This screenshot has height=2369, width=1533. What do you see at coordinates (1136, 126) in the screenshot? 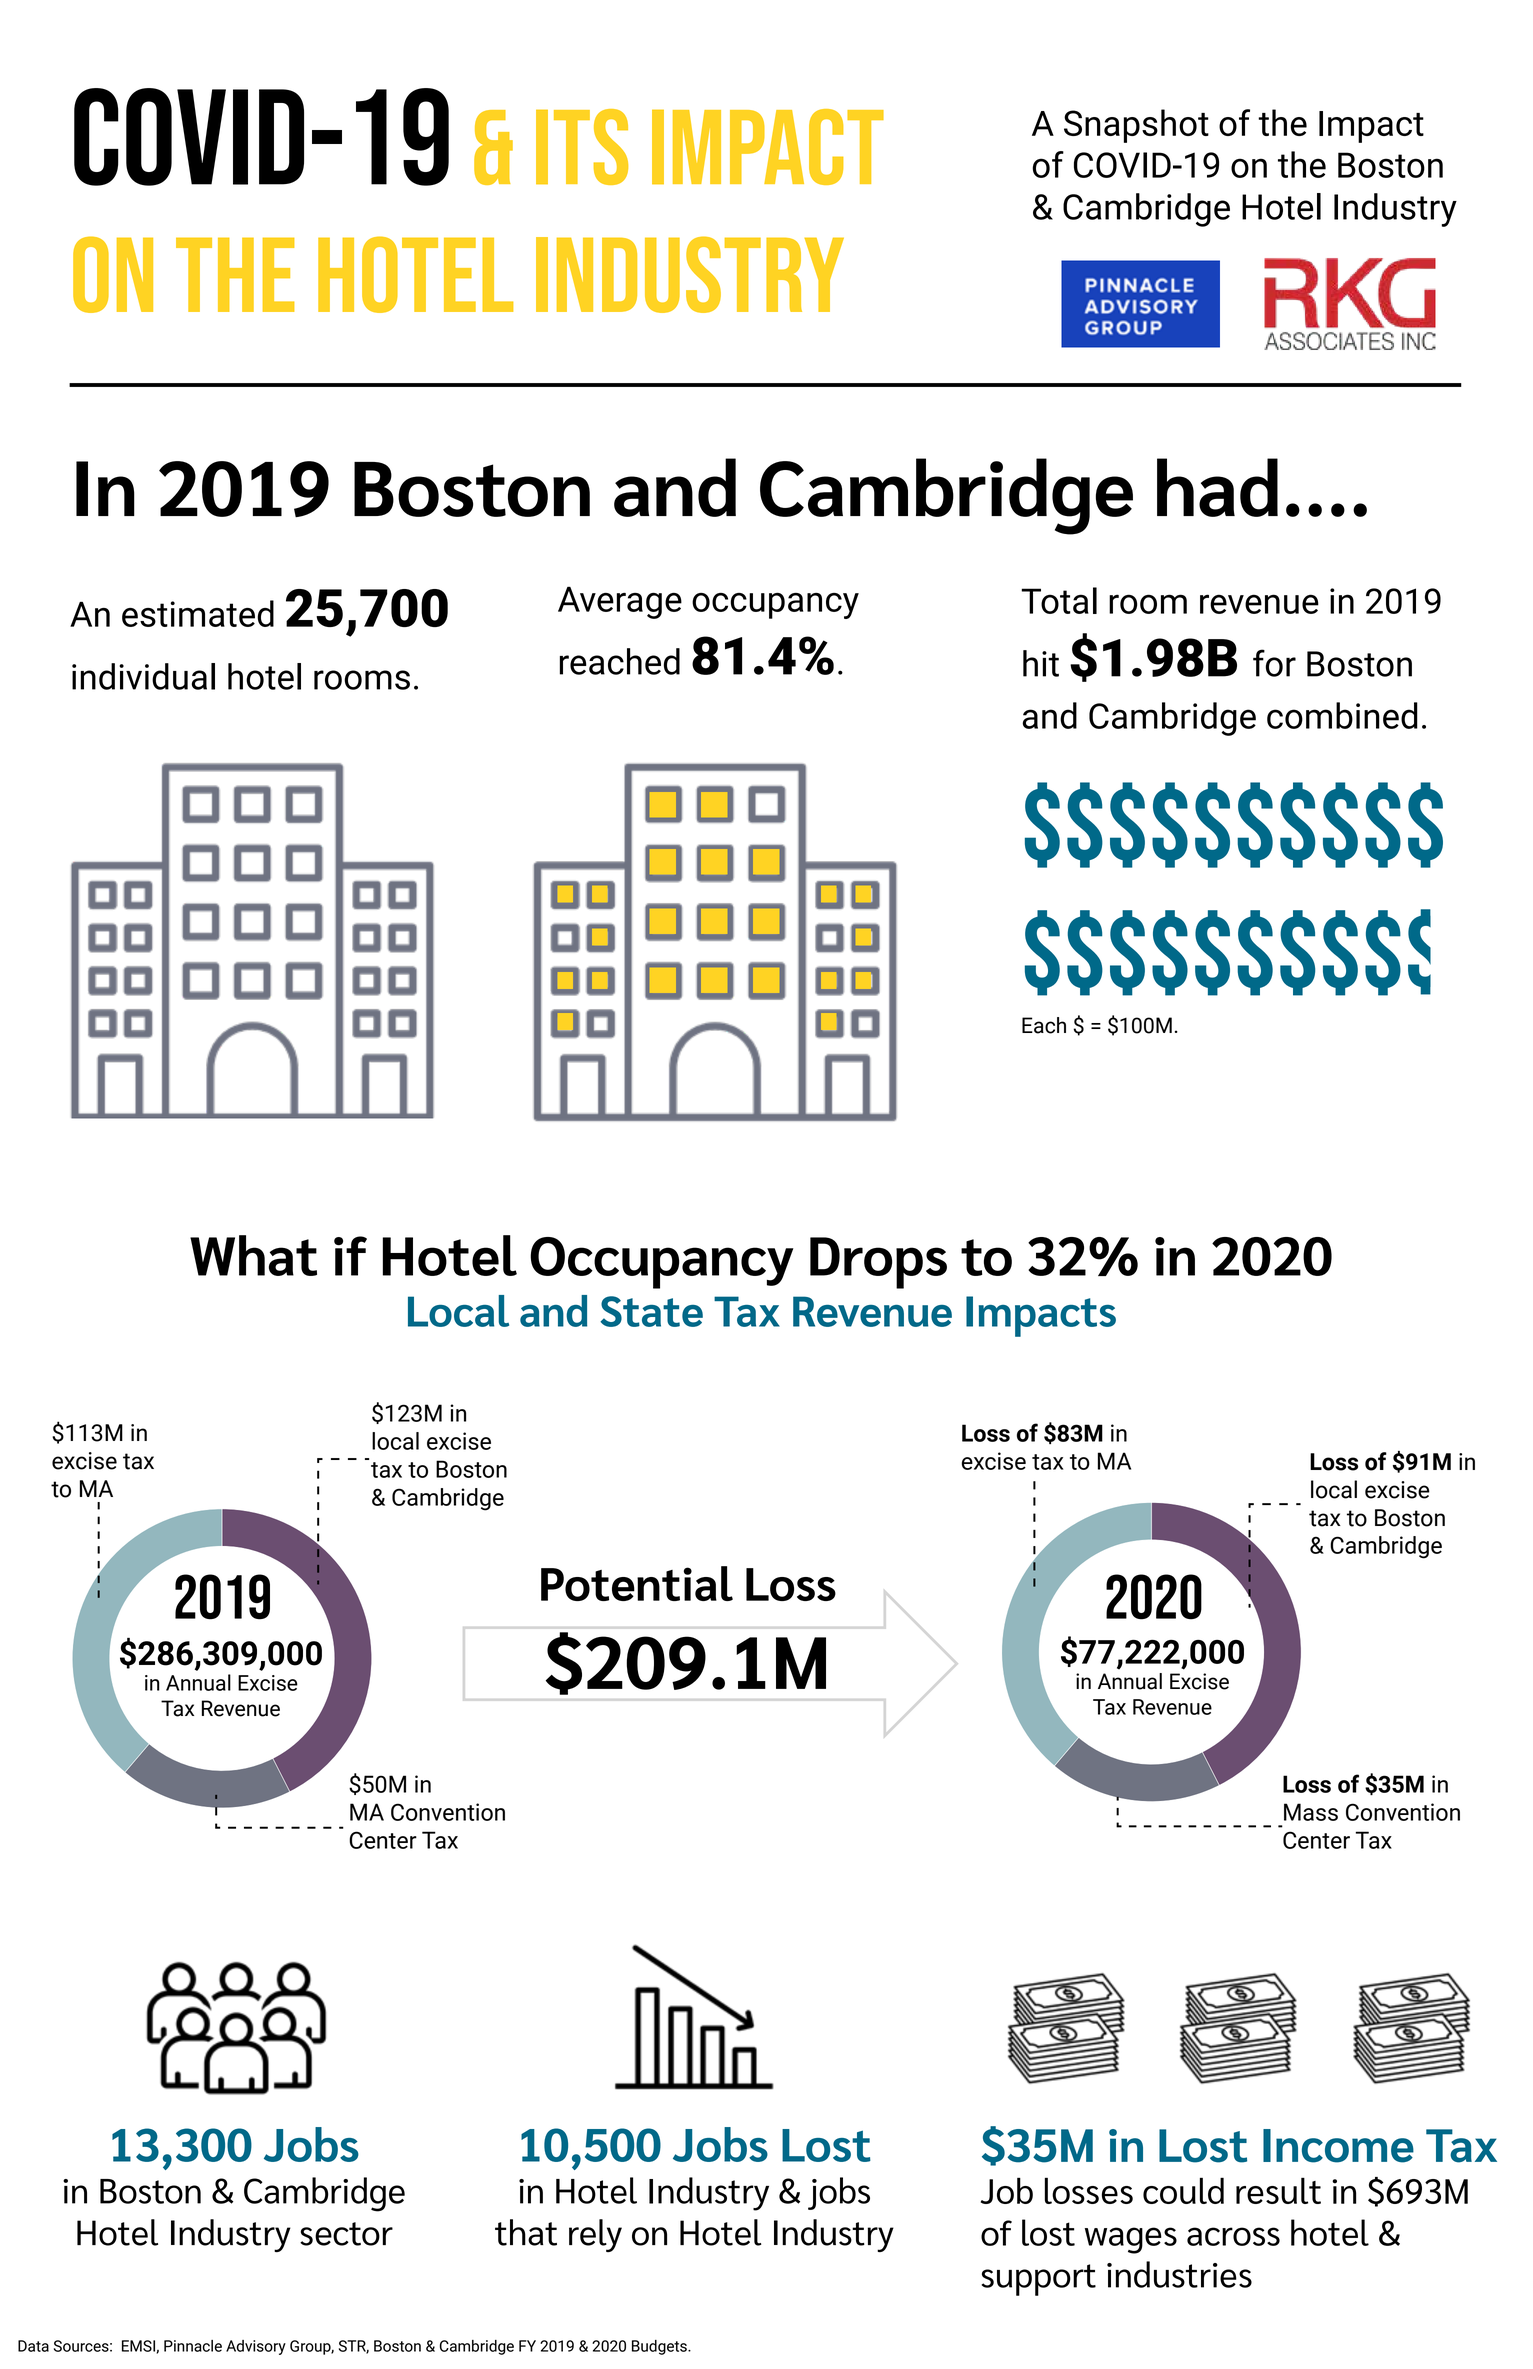
I see `Snapshot` at bounding box center [1136, 126].
